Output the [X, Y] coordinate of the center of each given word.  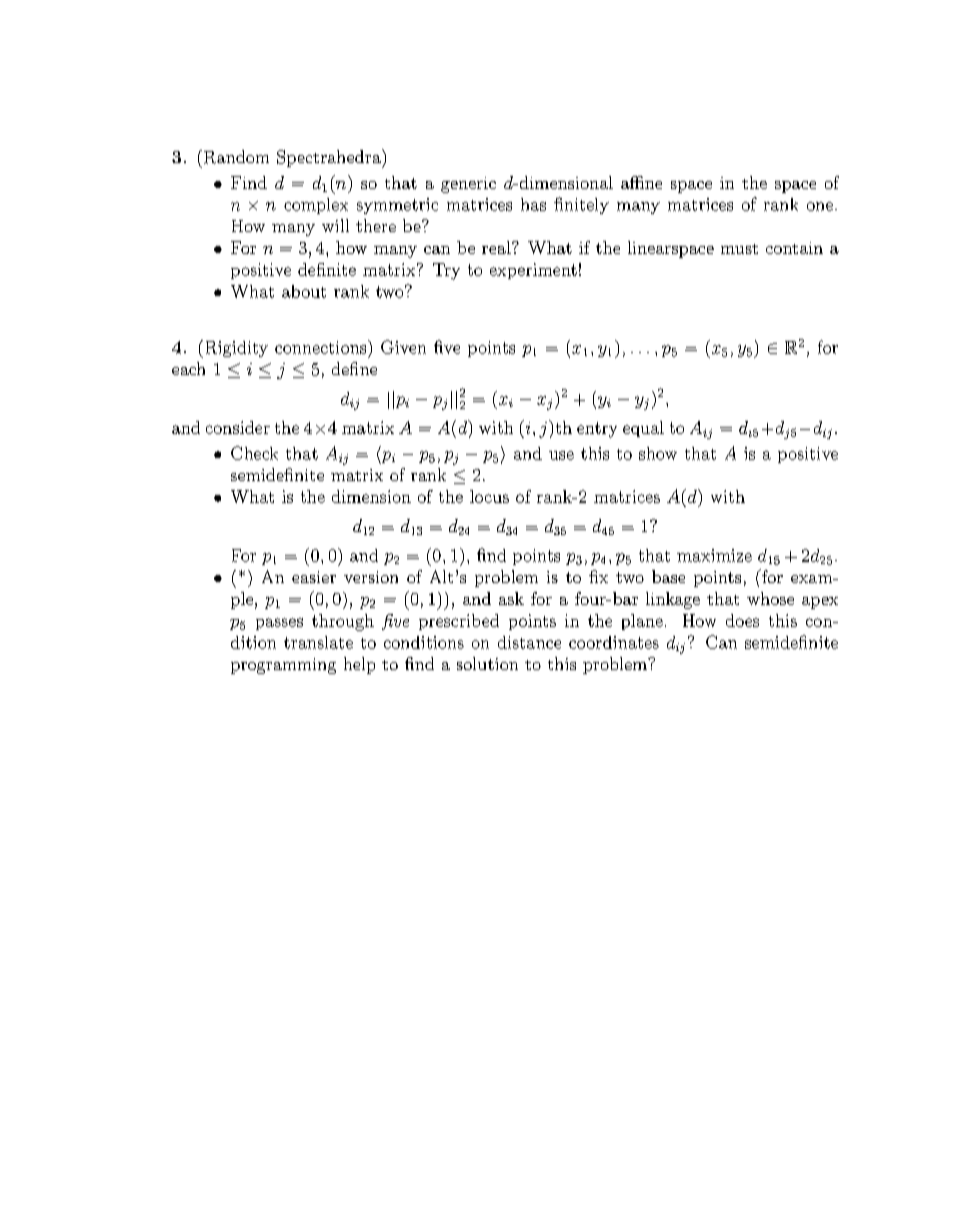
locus [489, 496]
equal [643, 429]
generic [468, 185]
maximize [714, 555]
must [739, 249]
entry [597, 430]
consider [238, 427]
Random [235, 157]
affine [641, 182]
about [304, 291]
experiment [533, 271]
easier [314, 577]
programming [283, 666]
